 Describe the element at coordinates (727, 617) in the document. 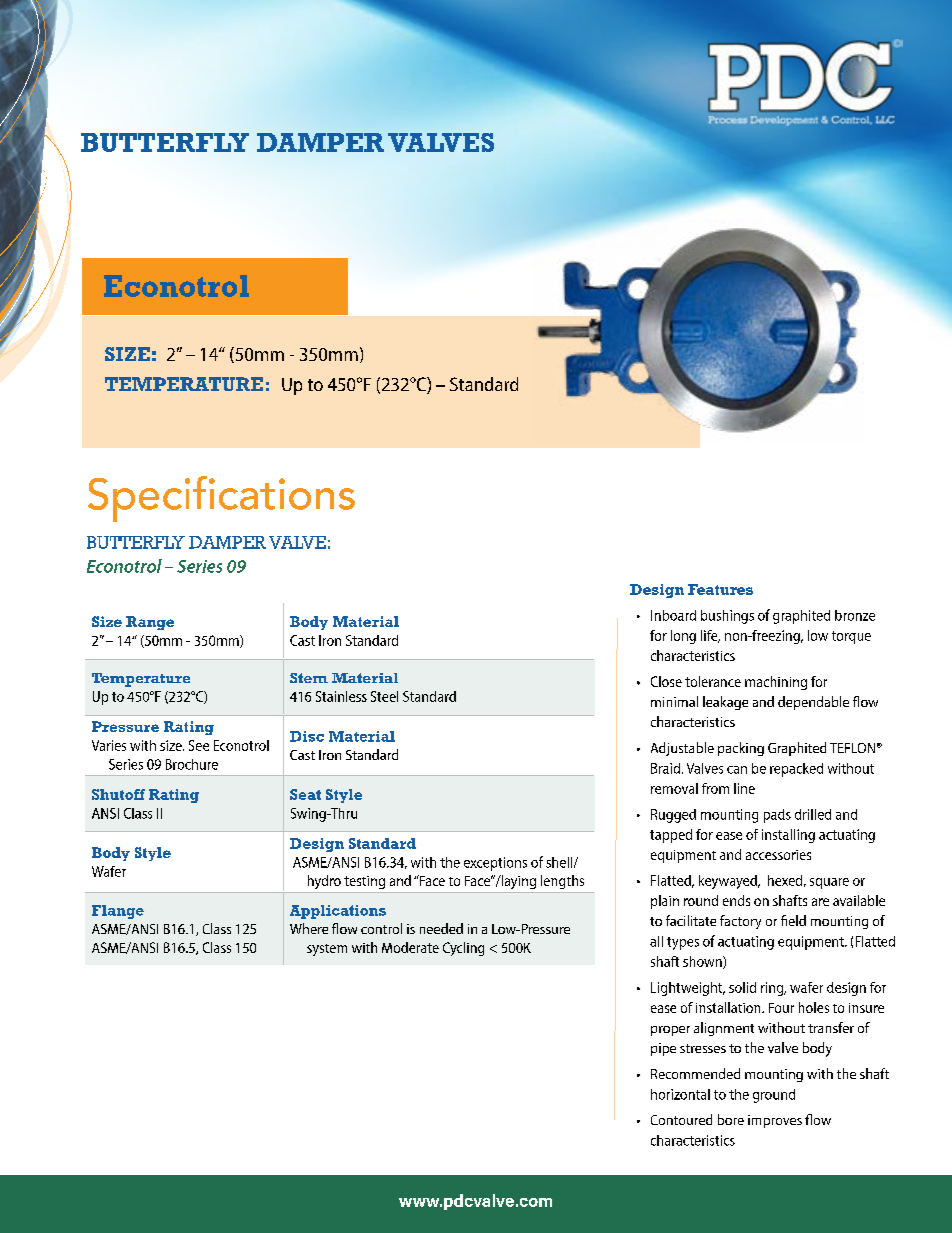

I see `bushings` at that location.
